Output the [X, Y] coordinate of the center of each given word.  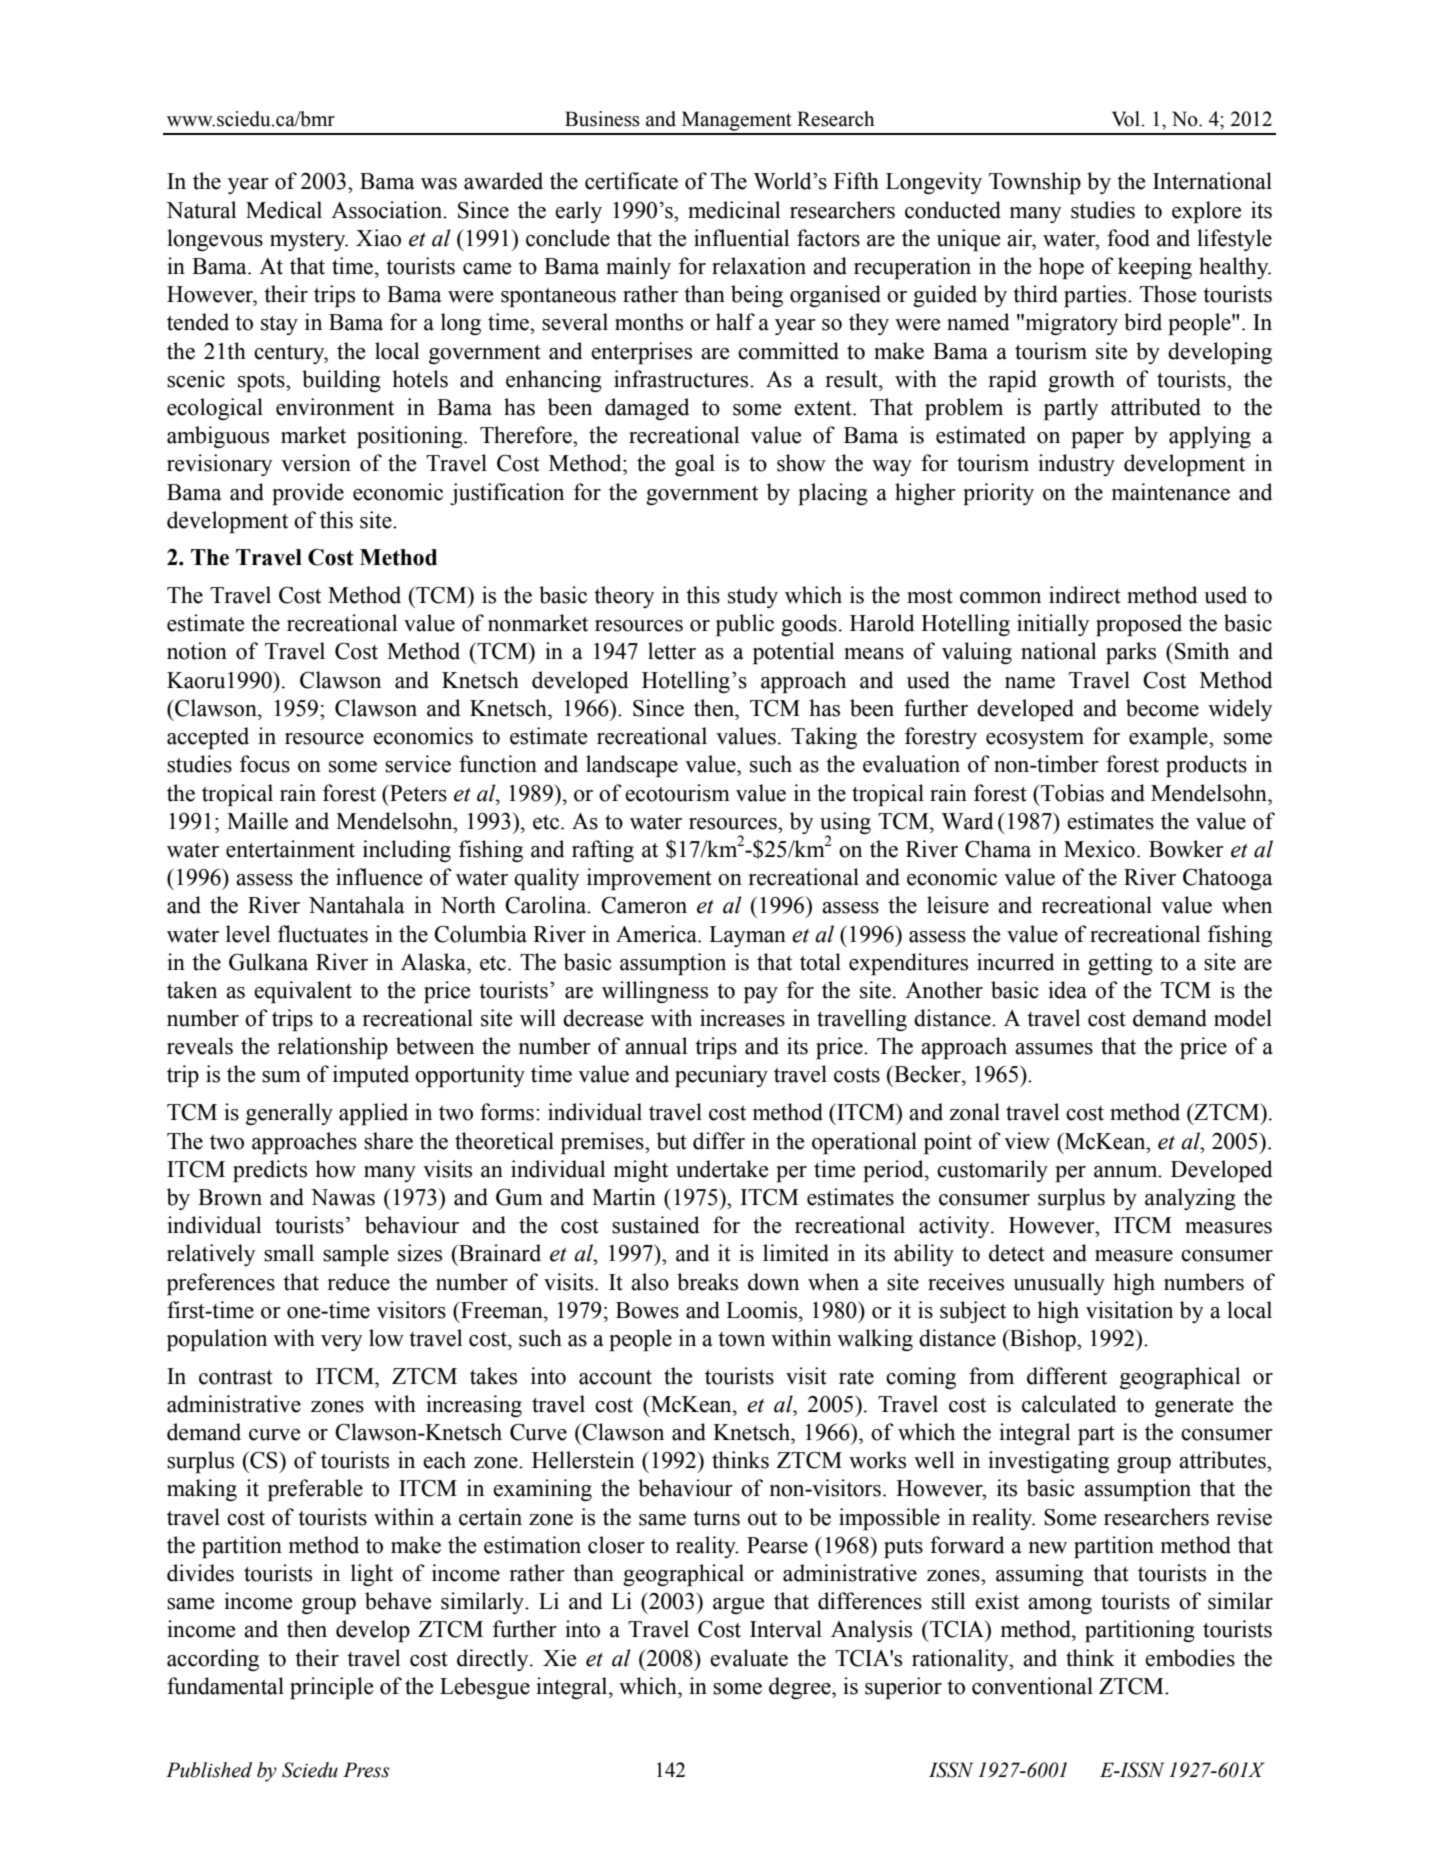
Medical [284, 210]
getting [1120, 964]
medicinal [734, 210]
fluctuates [323, 934]
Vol [1127, 119]
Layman [747, 936]
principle [331, 1688]
